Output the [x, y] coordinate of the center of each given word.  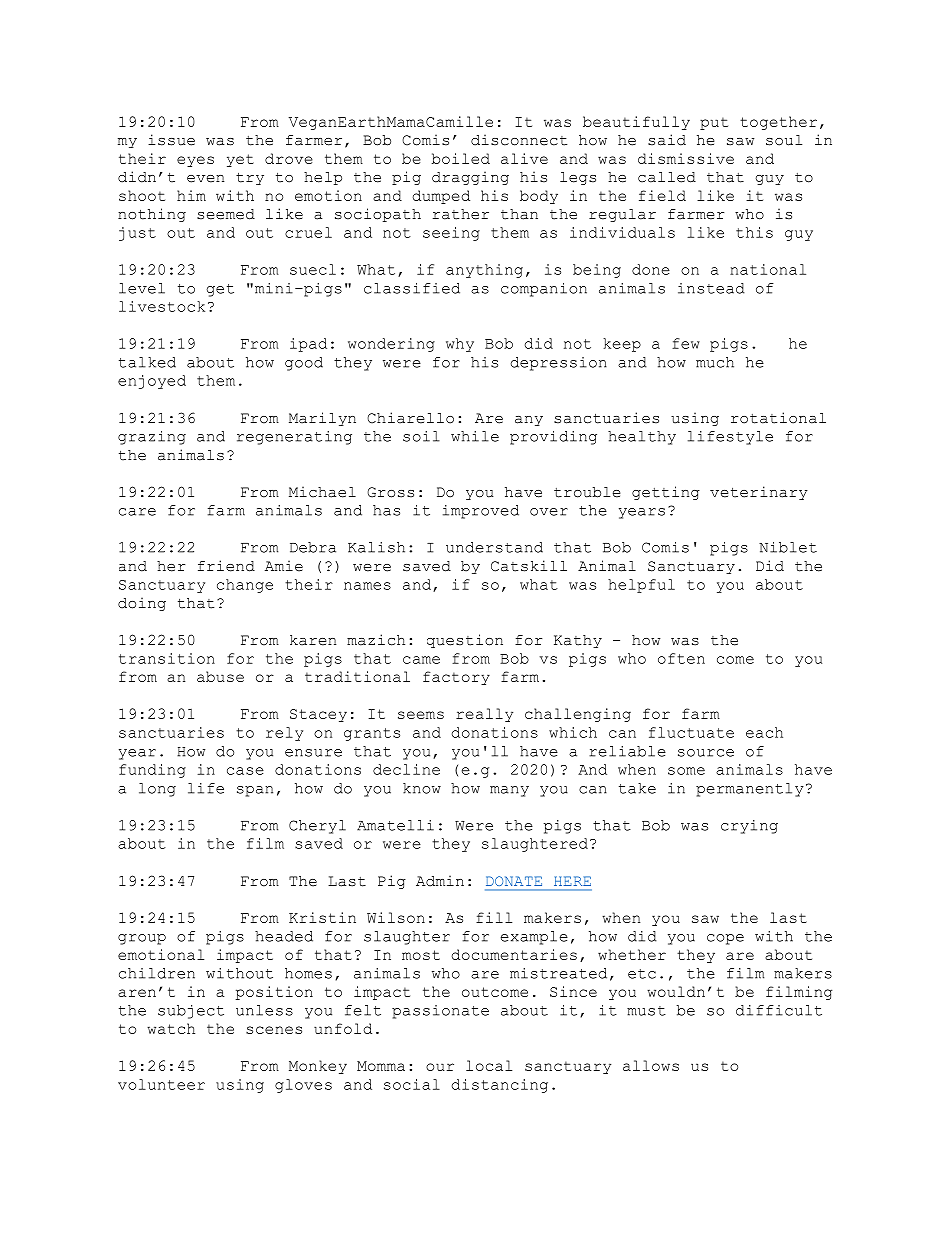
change [245, 586]
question [465, 641]
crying [749, 827]
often [681, 658]
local [489, 1065]
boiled [461, 158]
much [715, 362]
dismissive [686, 158]
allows [651, 1065]
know [422, 788]
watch [171, 1028]
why [460, 345]
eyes [195, 161]
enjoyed [152, 382]
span [255, 791]
